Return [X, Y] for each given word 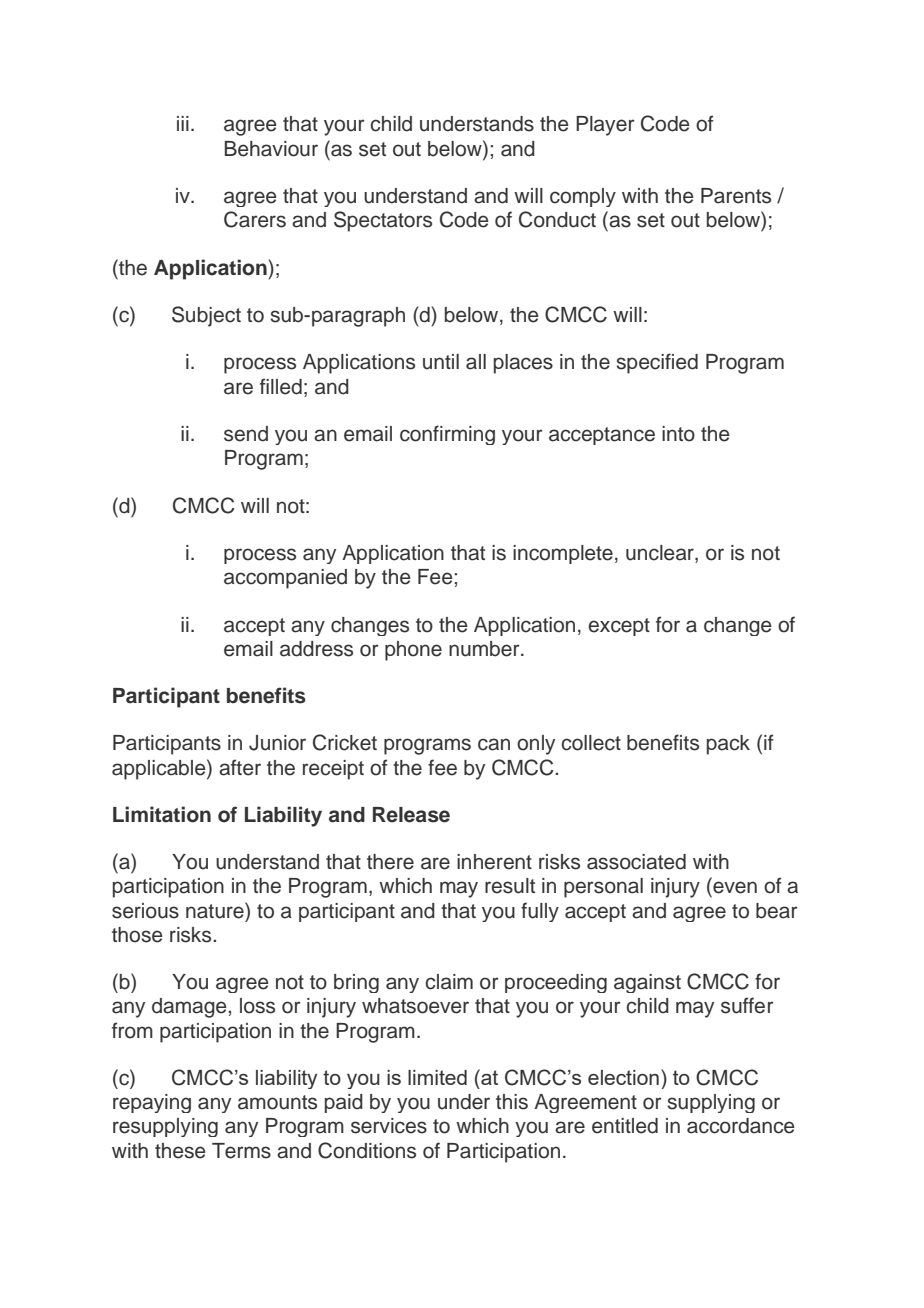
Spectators [383, 221]
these [180, 1151]
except [619, 627]
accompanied [285, 579]
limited [437, 1077]
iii [183, 123]
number [485, 649]
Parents [736, 196]
